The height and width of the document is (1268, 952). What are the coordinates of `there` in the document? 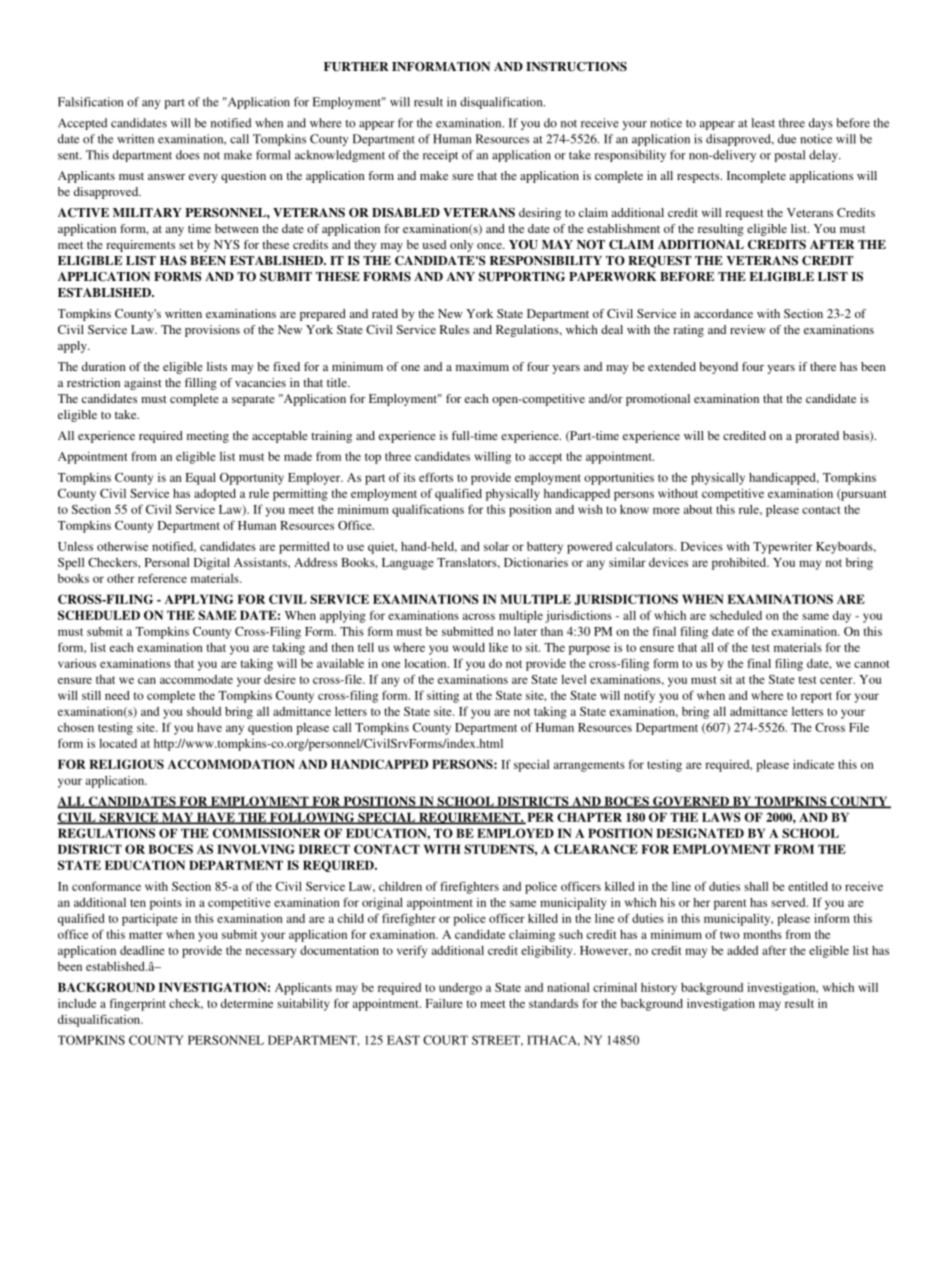 It's located at (823, 366).
